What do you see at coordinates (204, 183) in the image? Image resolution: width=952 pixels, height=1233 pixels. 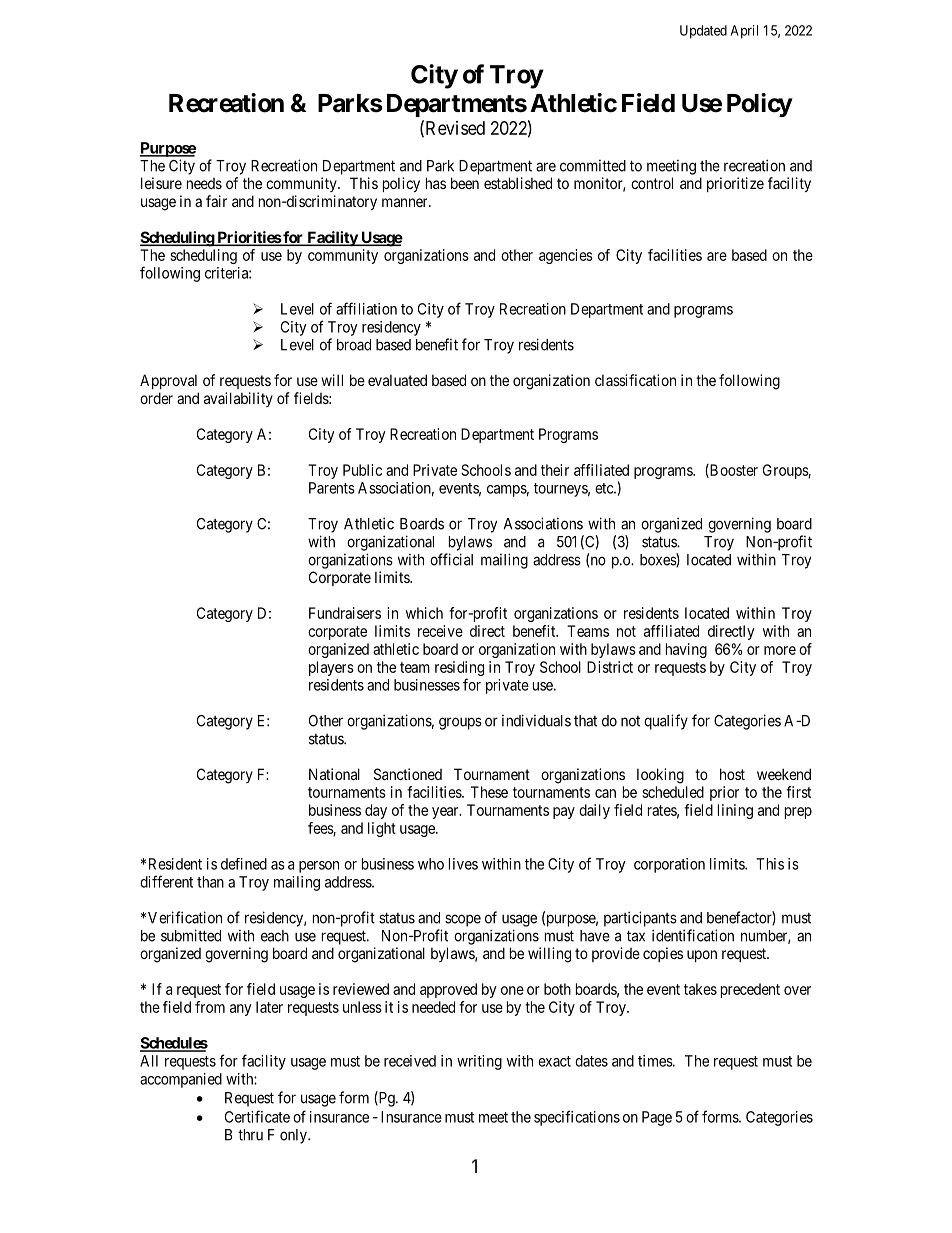 I see `needs` at bounding box center [204, 183].
